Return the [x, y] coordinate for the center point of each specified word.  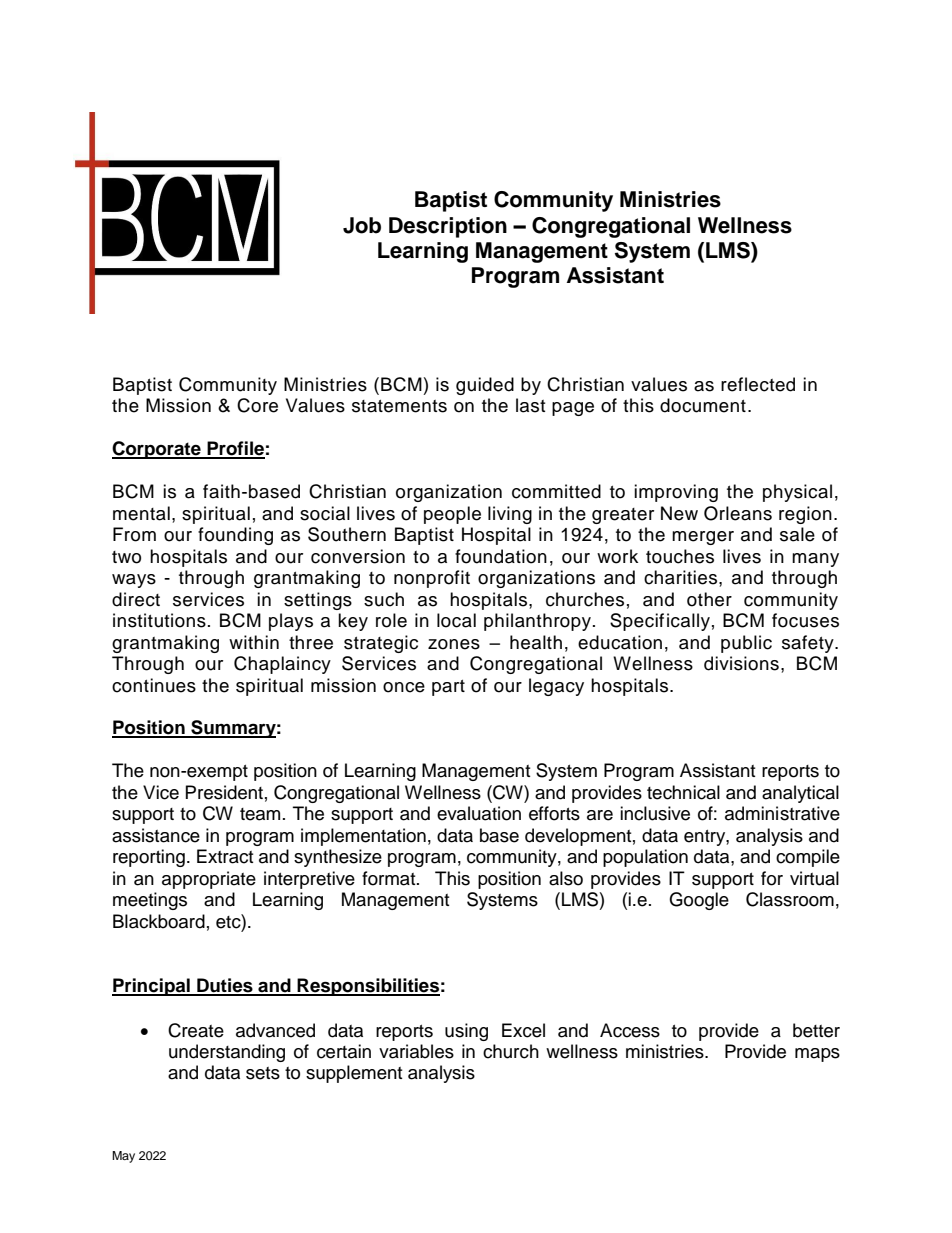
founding [235, 536]
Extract [225, 856]
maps [817, 1055]
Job [362, 225]
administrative [782, 813]
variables [416, 1051]
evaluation [479, 813]
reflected [758, 384]
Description [448, 227]
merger [703, 538]
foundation [501, 556]
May [123, 1157]
